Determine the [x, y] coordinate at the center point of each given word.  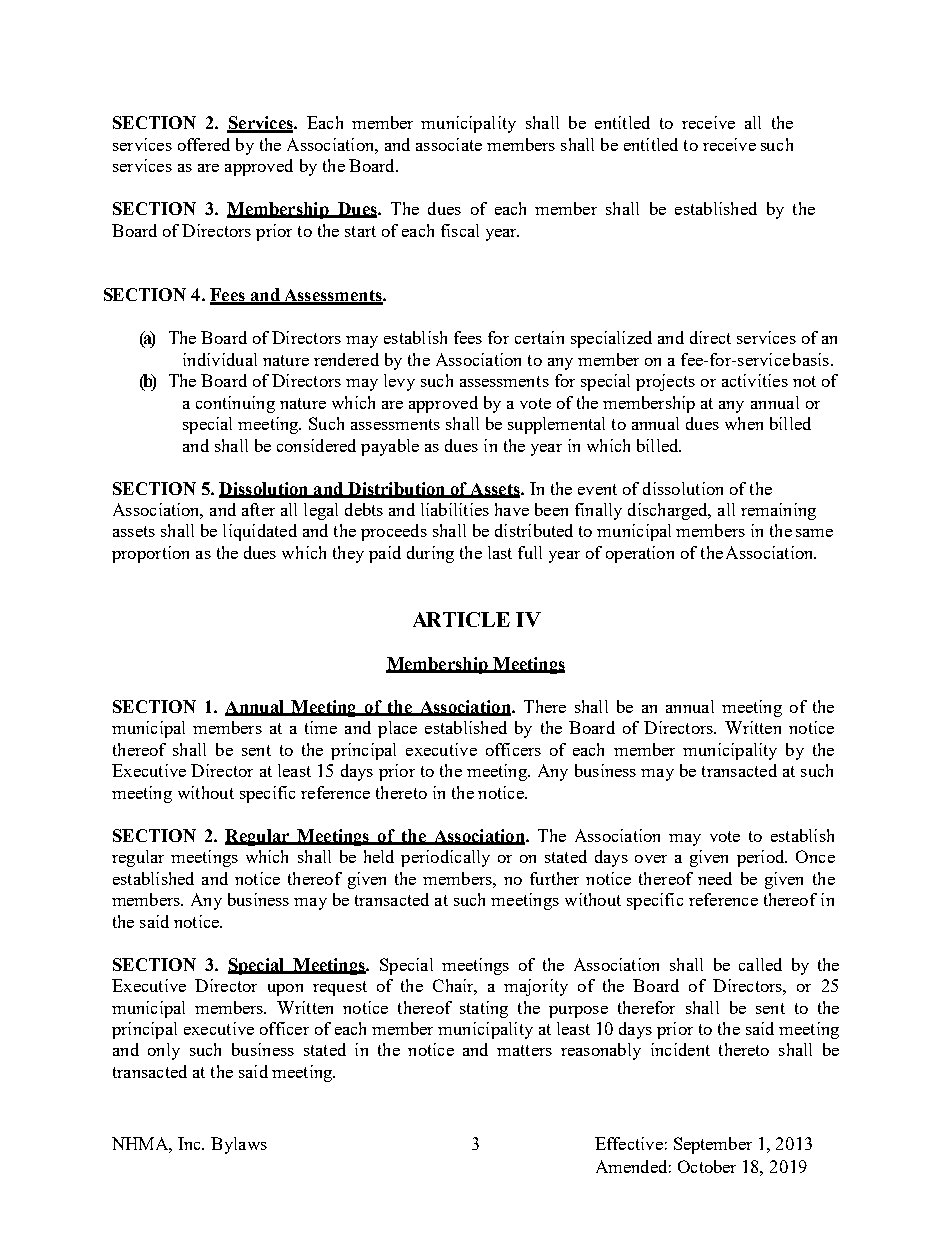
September [713, 1145]
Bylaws [239, 1145]
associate [449, 144]
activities [755, 380]
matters [524, 1050]
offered [204, 144]
